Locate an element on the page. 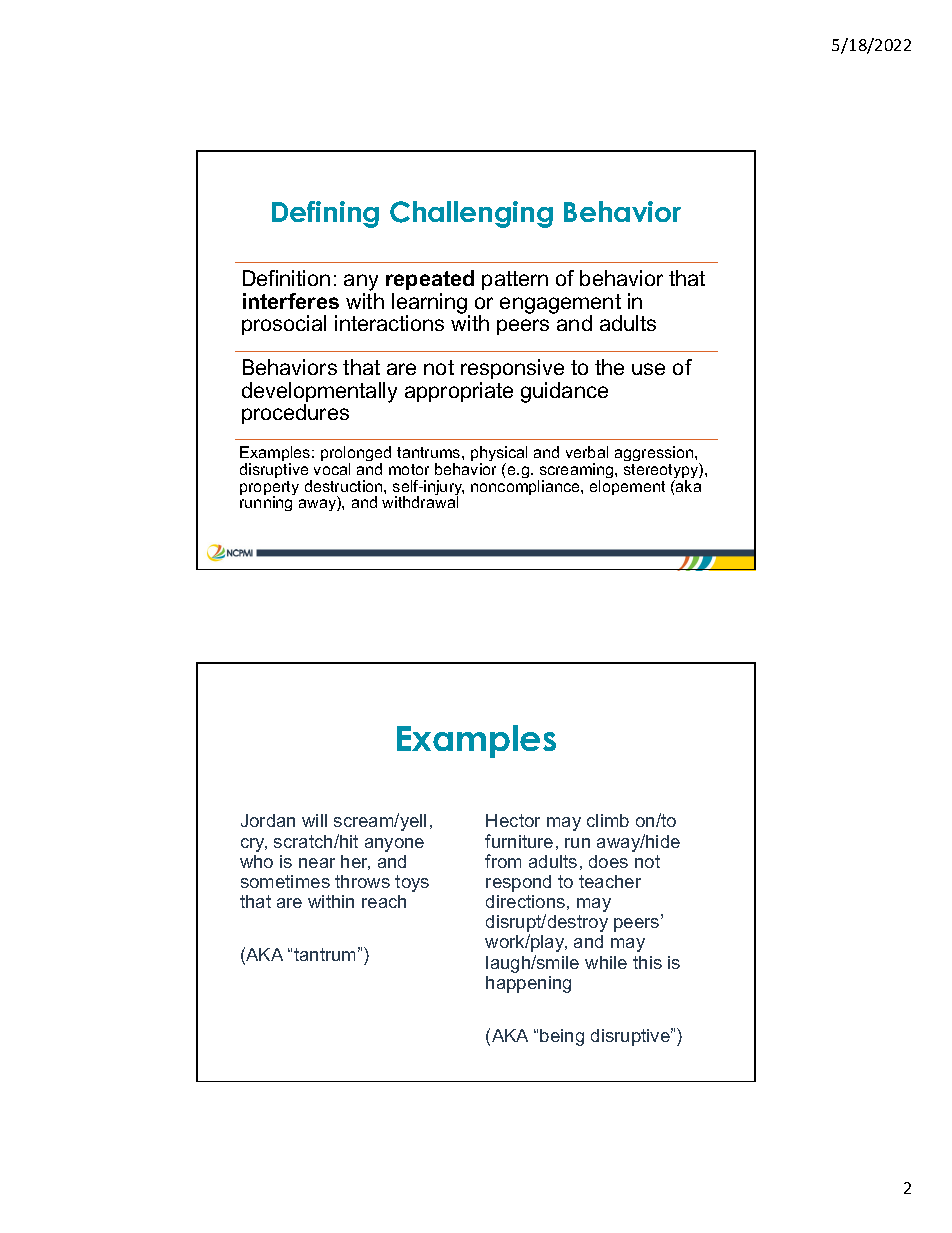 The width and height of the document is (952, 1233). Challenging is located at coordinates (471, 214).
